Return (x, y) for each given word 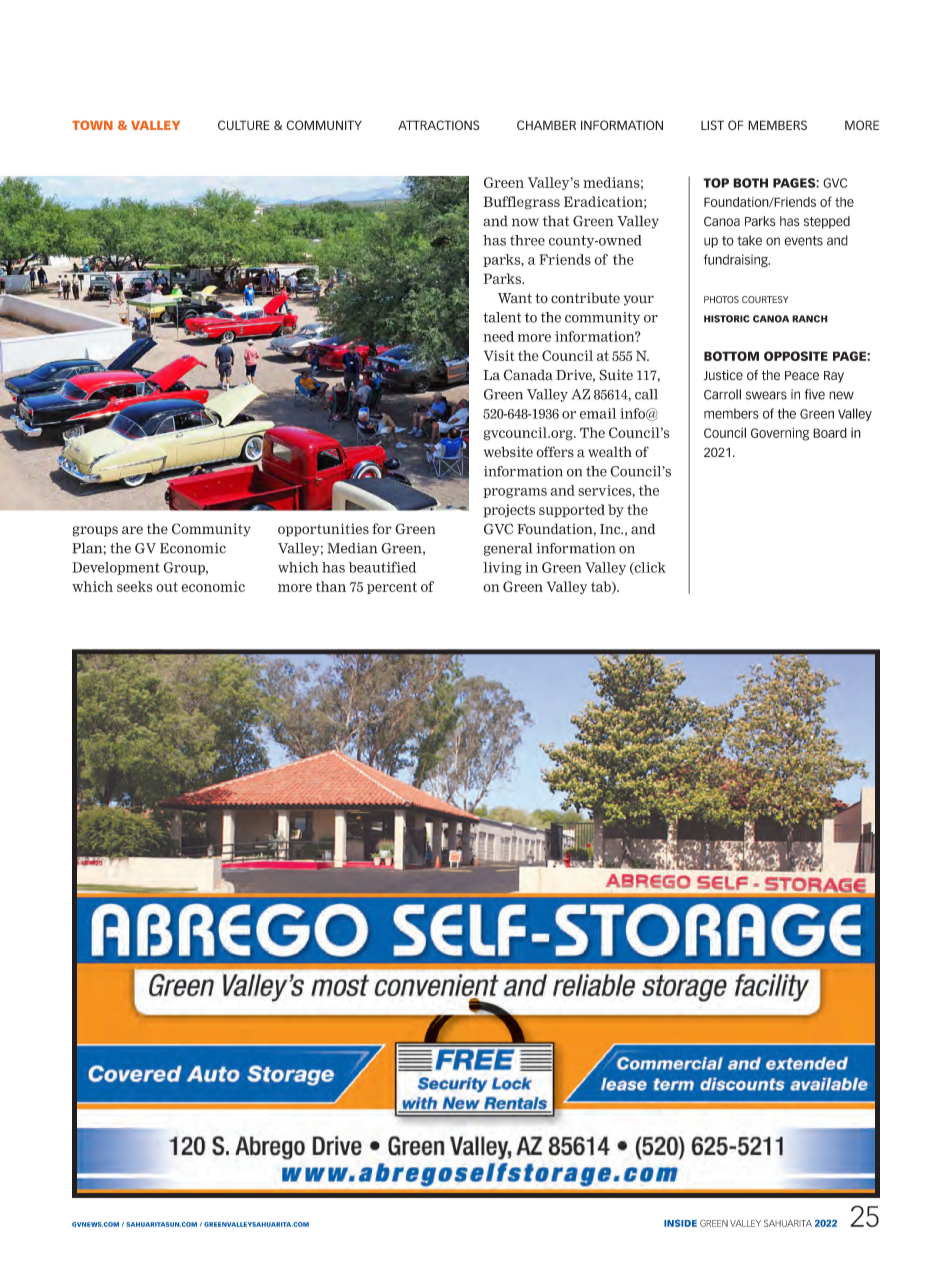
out (167, 587)
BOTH (750, 183)
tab (602, 587)
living (502, 568)
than (331, 586)
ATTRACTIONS (439, 125)
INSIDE (680, 1223)
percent (392, 588)
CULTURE (244, 125)
